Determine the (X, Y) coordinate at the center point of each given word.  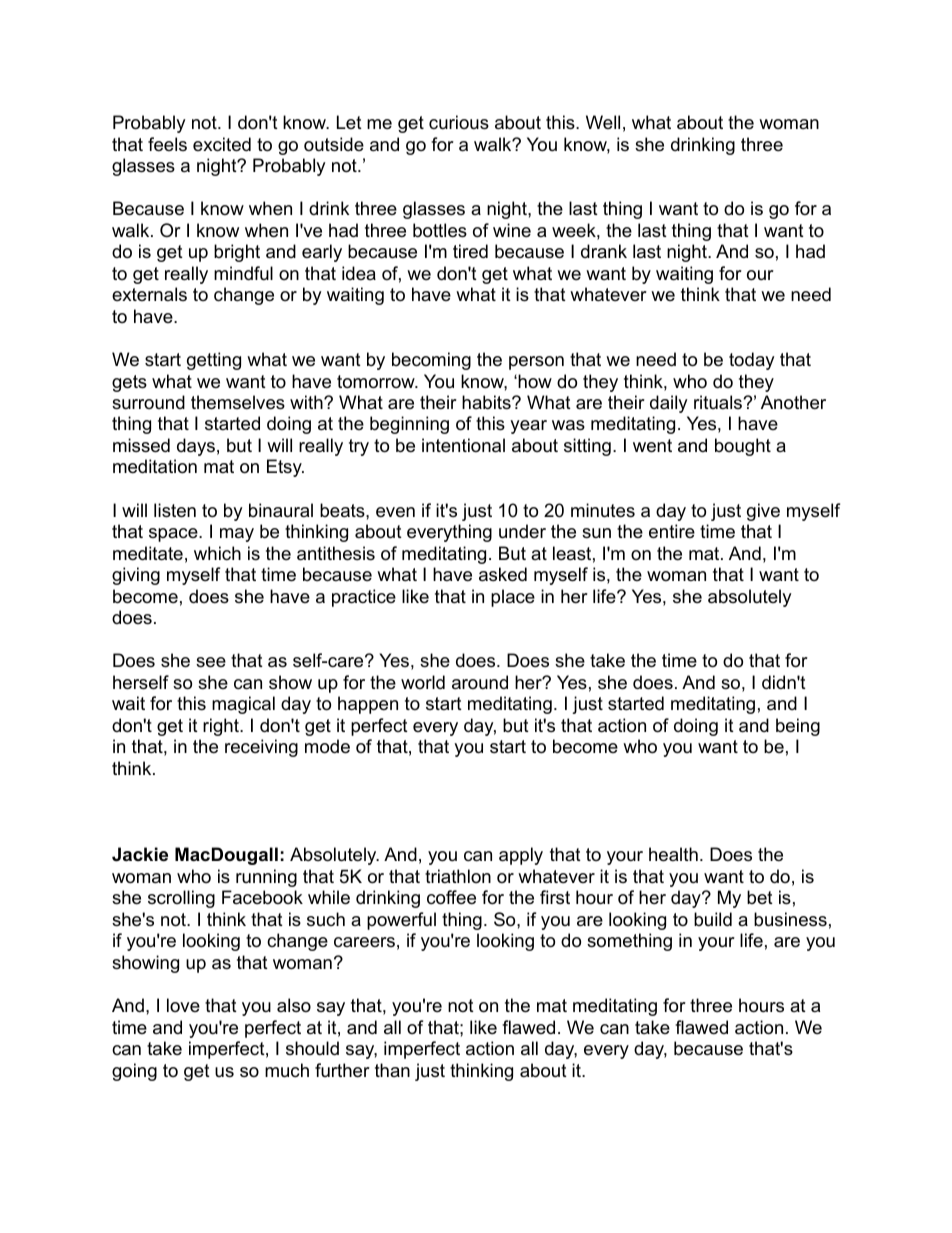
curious (459, 122)
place (513, 598)
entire (672, 531)
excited (222, 144)
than (392, 1070)
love (183, 1005)
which (217, 553)
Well (603, 122)
